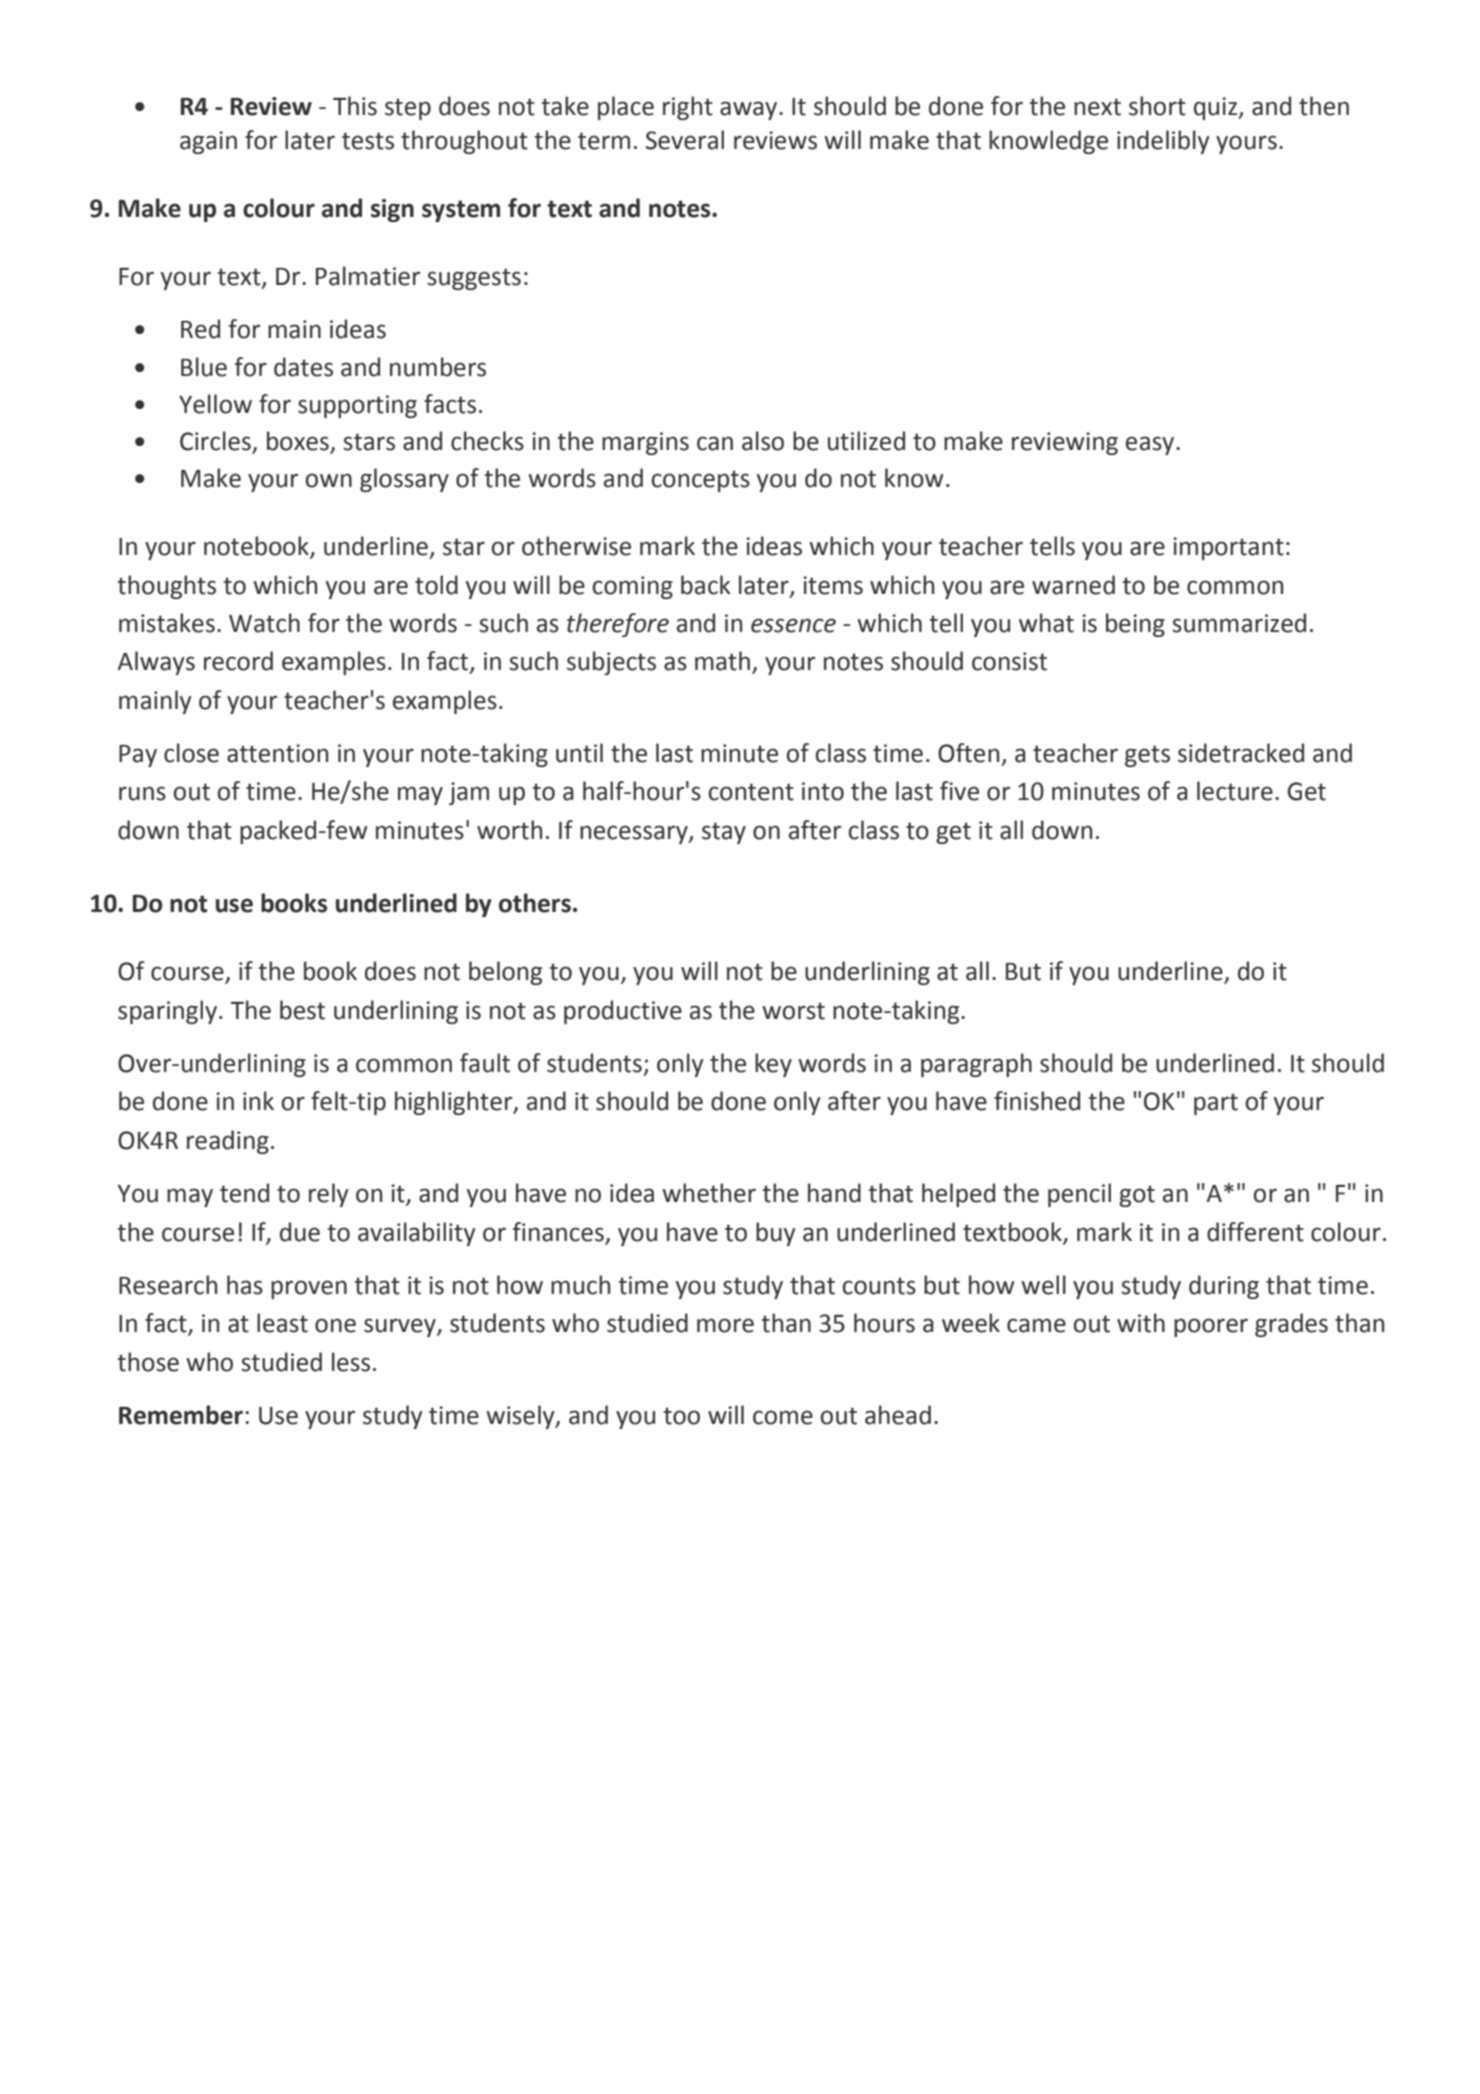  What do you see at coordinates (1216, 1104) in the screenshot?
I see `part` at bounding box center [1216, 1104].
